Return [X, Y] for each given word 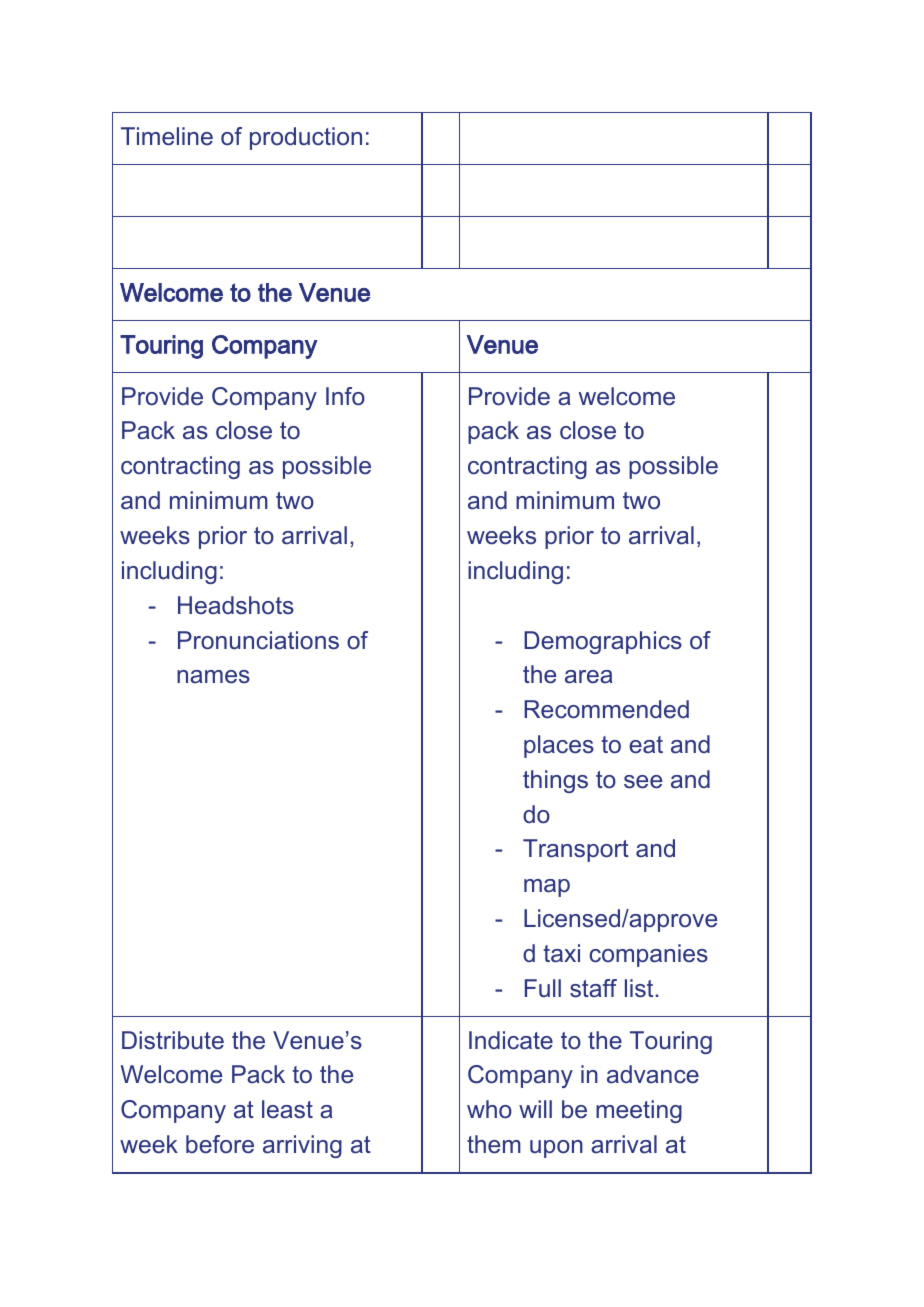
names [213, 677]
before [220, 1144]
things [555, 781]
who [489, 1109]
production [306, 138]
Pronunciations [258, 640]
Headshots [236, 605]
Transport [576, 850]
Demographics [603, 642]
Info [345, 396]
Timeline [167, 136]
